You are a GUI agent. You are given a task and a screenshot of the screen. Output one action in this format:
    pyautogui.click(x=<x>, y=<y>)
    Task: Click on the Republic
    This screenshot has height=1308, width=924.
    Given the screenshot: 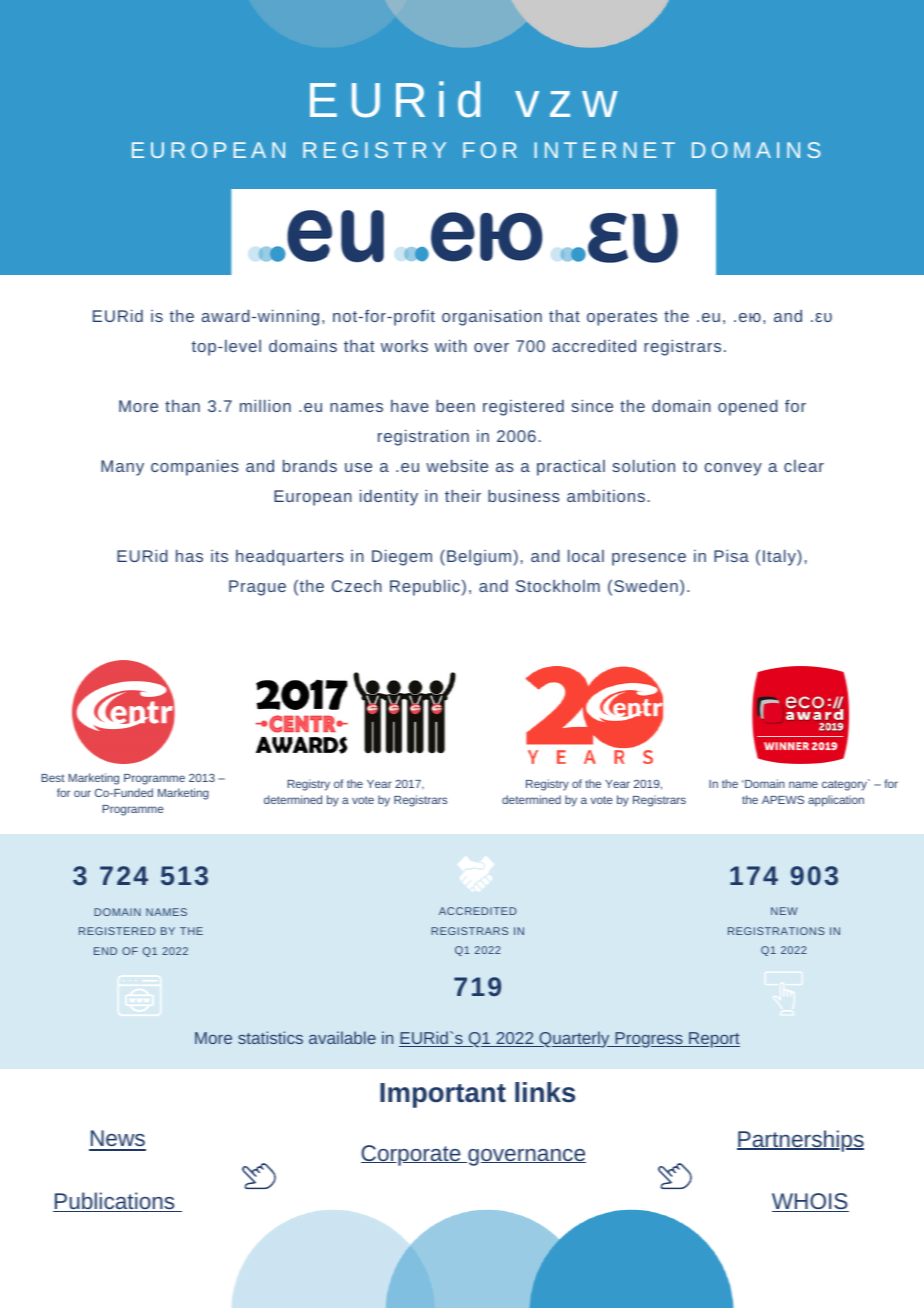 What is the action you would take?
    pyautogui.click(x=425, y=587)
